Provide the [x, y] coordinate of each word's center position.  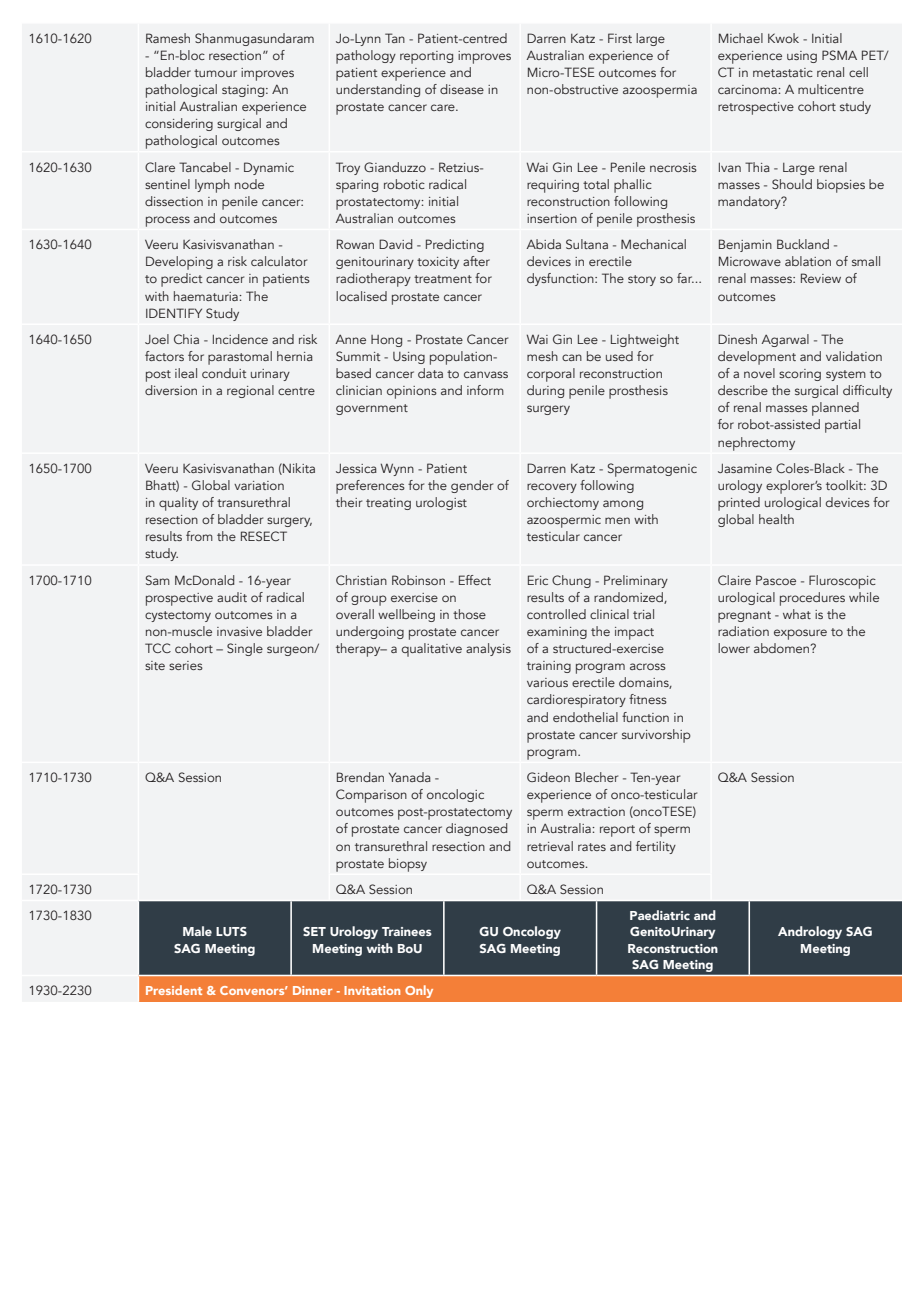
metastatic [783, 72]
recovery [552, 488]
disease [462, 89]
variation [259, 485]
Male [197, 931]
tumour [215, 73]
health [776, 519]
